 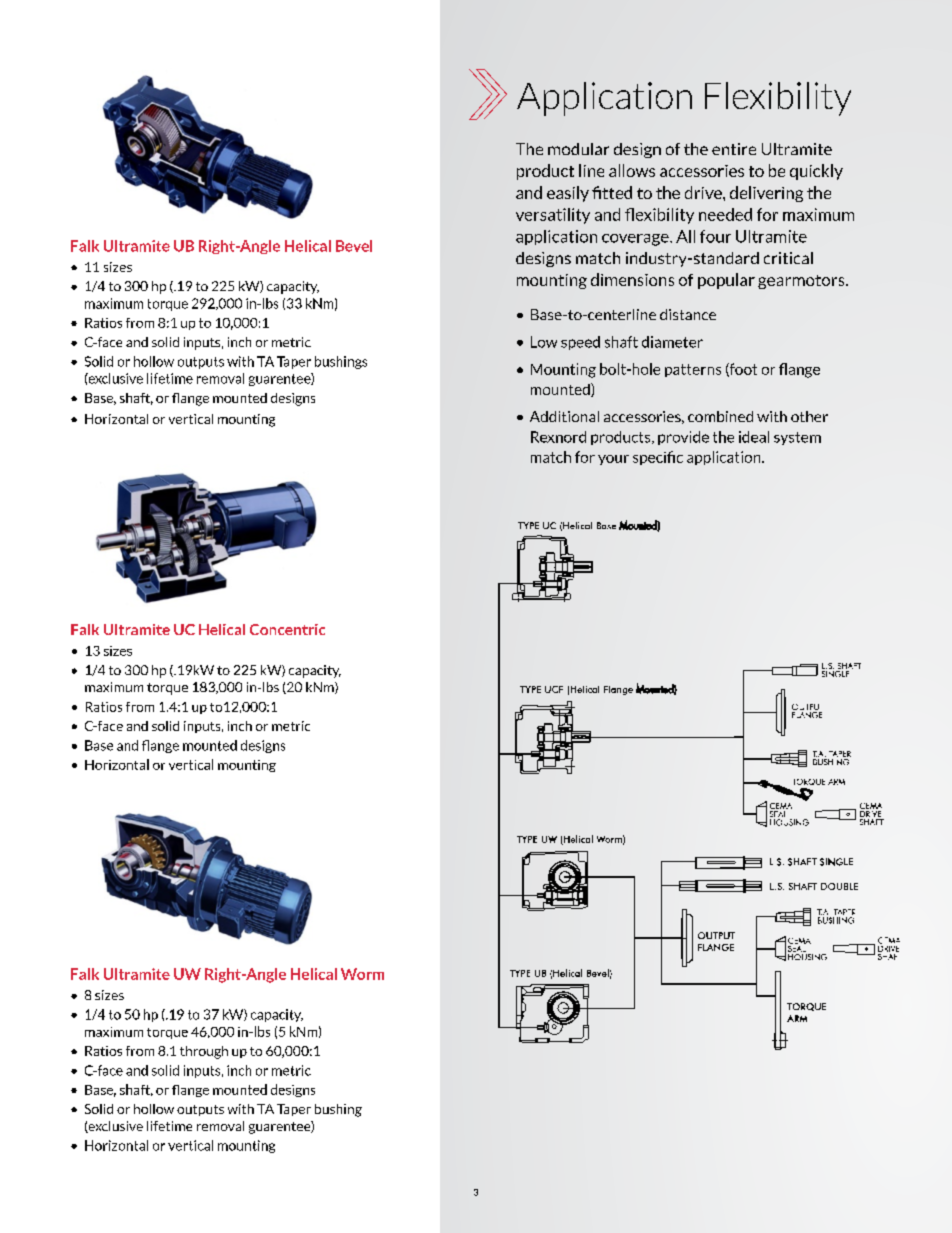 I want to click on speed, so click(x=580, y=343).
